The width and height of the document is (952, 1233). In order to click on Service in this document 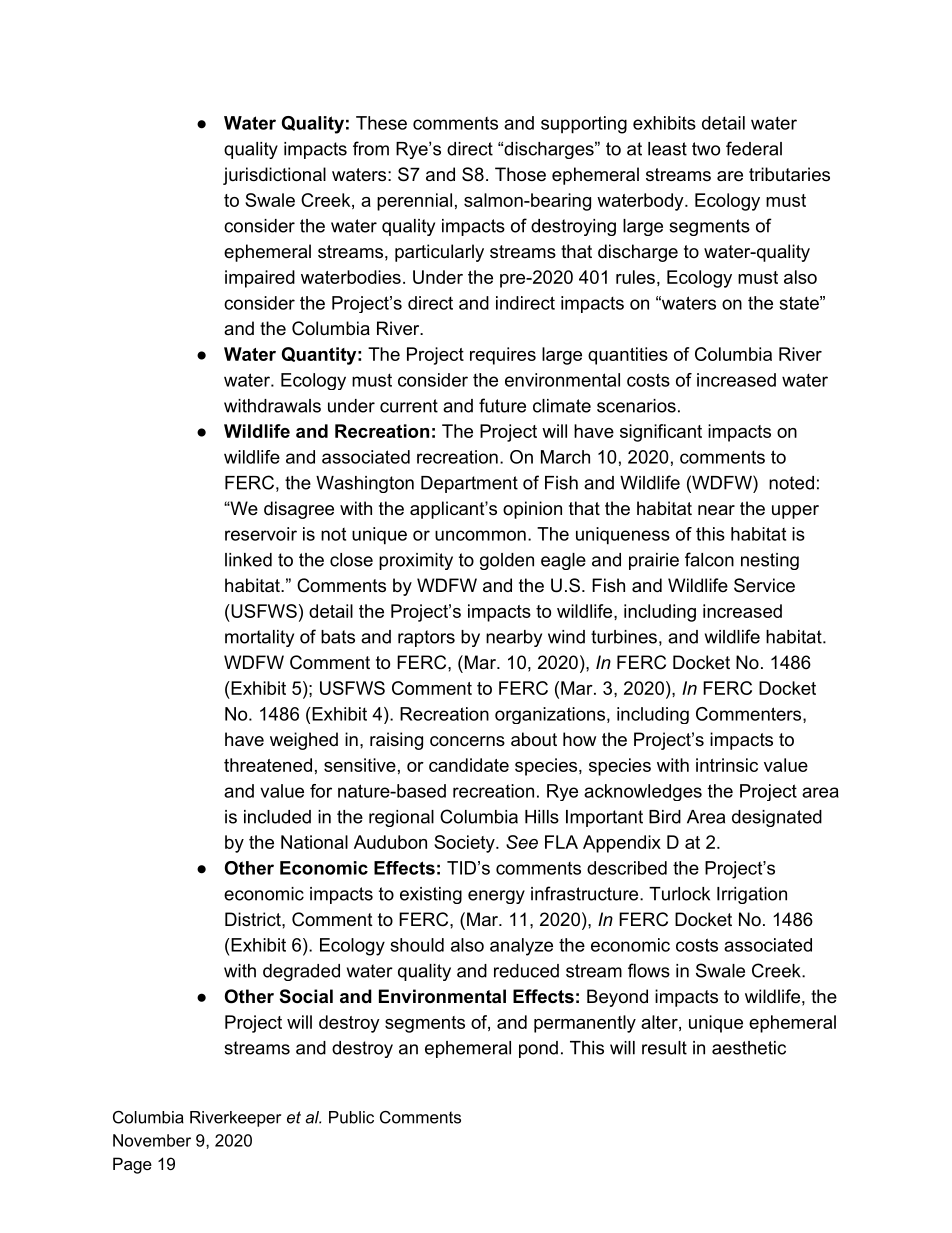, I will do `click(764, 585)`.
